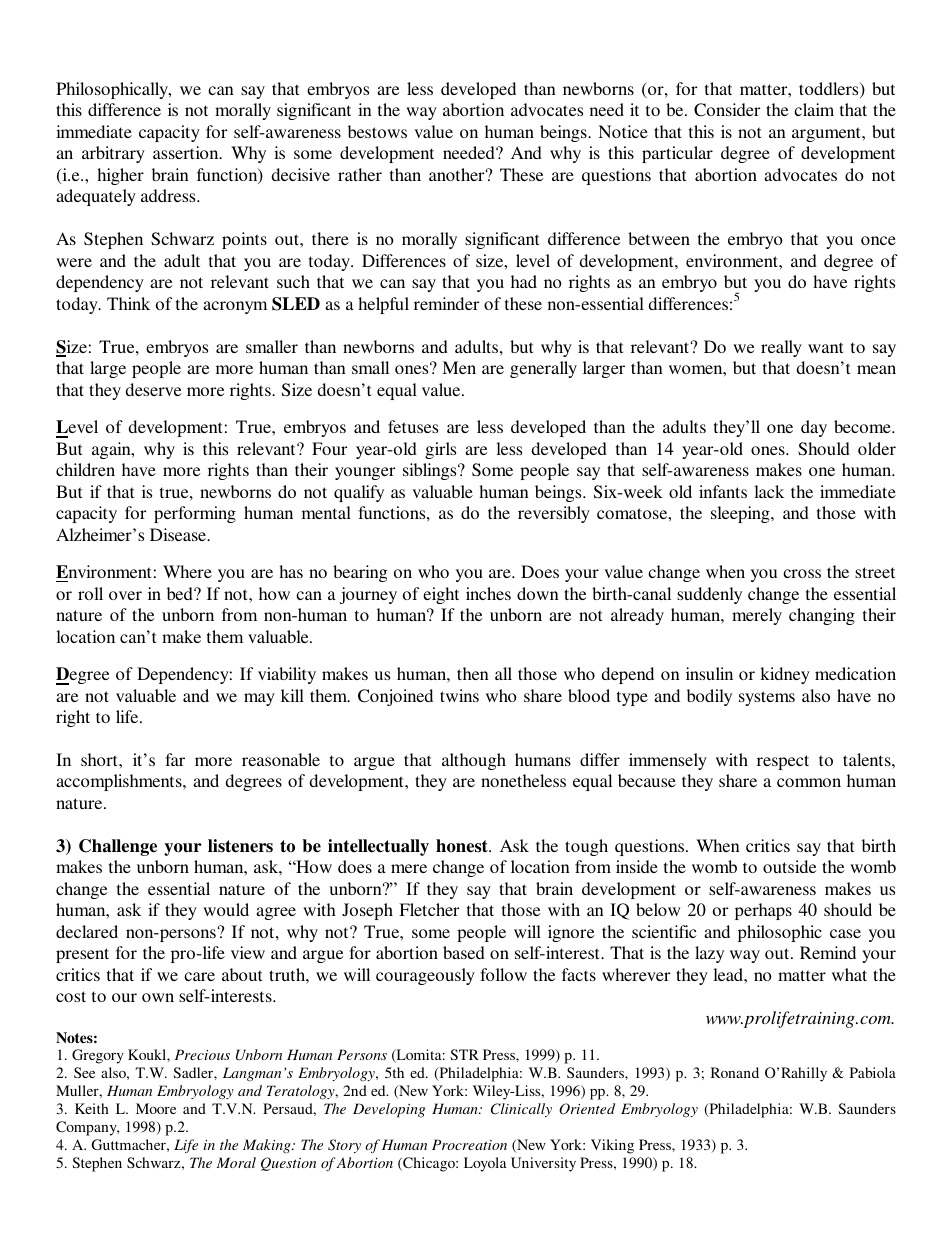 Image resolution: width=952 pixels, height=1233 pixels. Describe the element at coordinates (469, 1144) in the screenshot. I see `Procreation` at that location.
